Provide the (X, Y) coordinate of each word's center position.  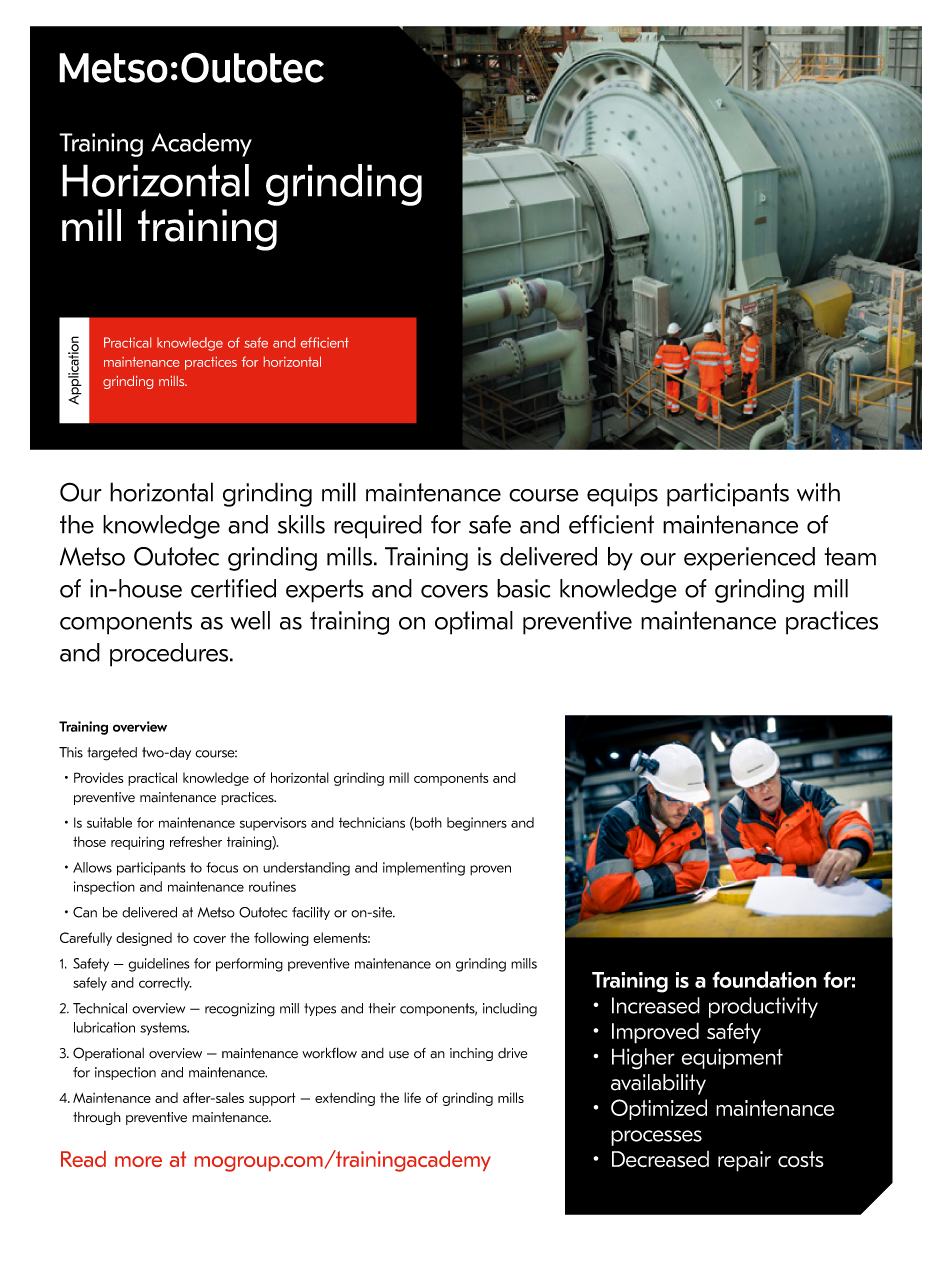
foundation (764, 979)
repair (744, 1161)
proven (490, 870)
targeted (112, 754)
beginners (477, 824)
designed (144, 939)
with (818, 492)
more (138, 1161)
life (412, 1097)
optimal (474, 623)
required (378, 527)
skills (301, 524)
